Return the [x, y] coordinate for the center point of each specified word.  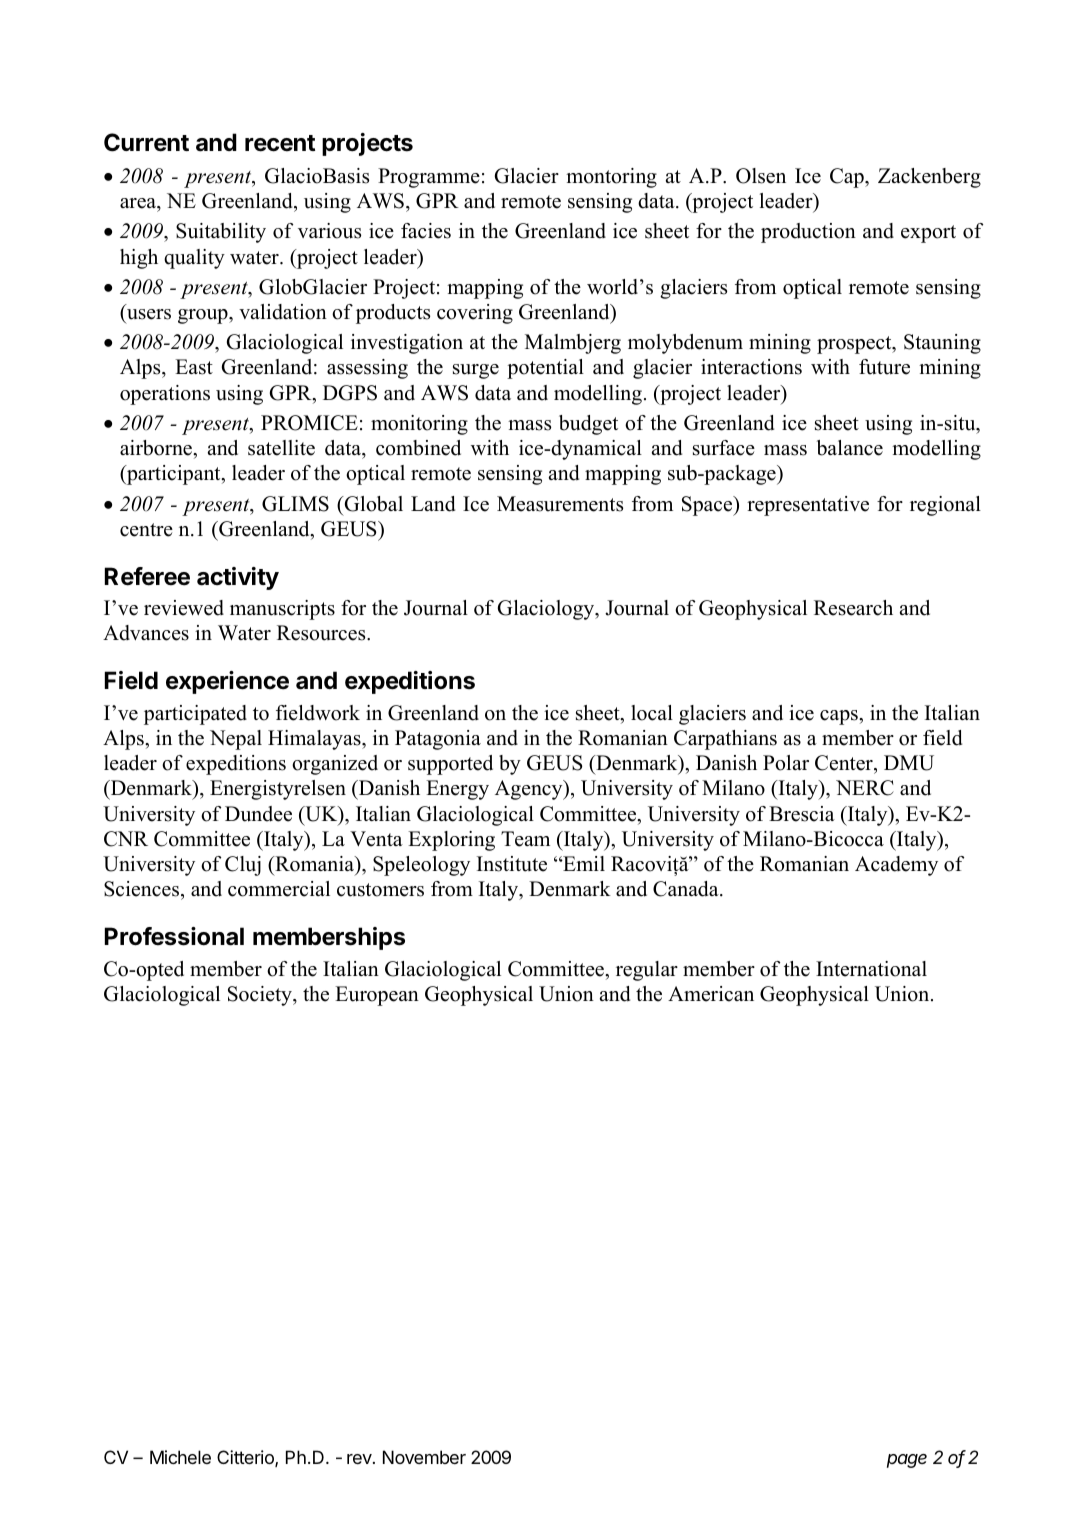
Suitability [221, 233]
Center [845, 764]
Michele [180, 1457]
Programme [429, 178]
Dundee [258, 814]
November [424, 1457]
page [907, 1461]
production [808, 233]
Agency [530, 790]
